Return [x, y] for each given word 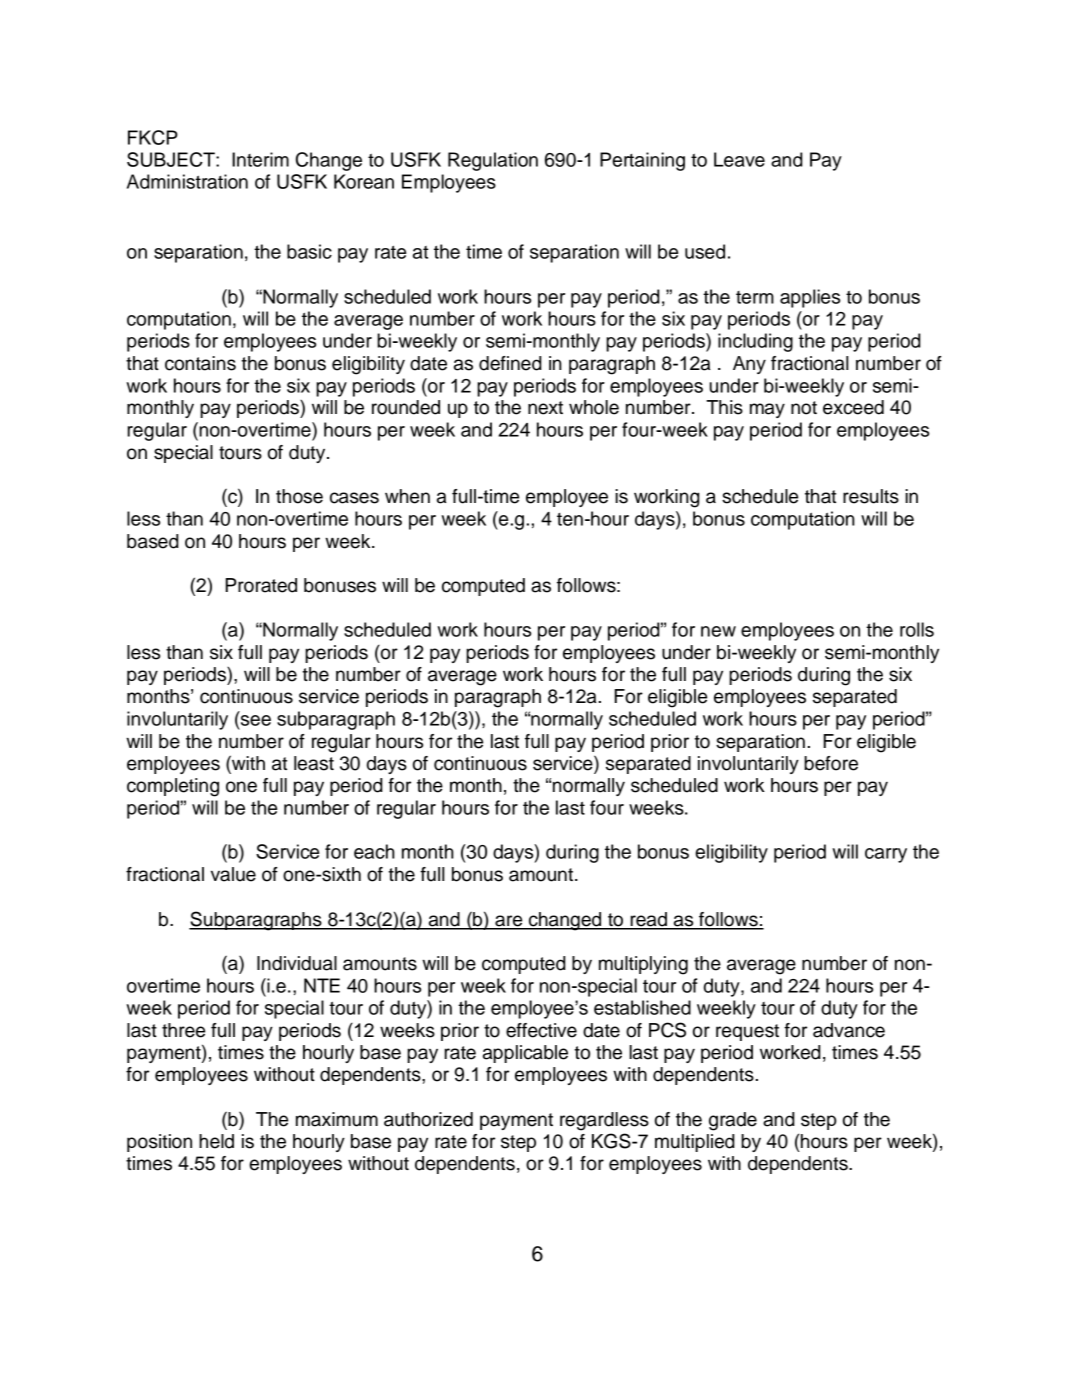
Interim [260, 159]
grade [733, 1121]
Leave [739, 159]
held [216, 1141]
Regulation [493, 161]
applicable [525, 1054]
